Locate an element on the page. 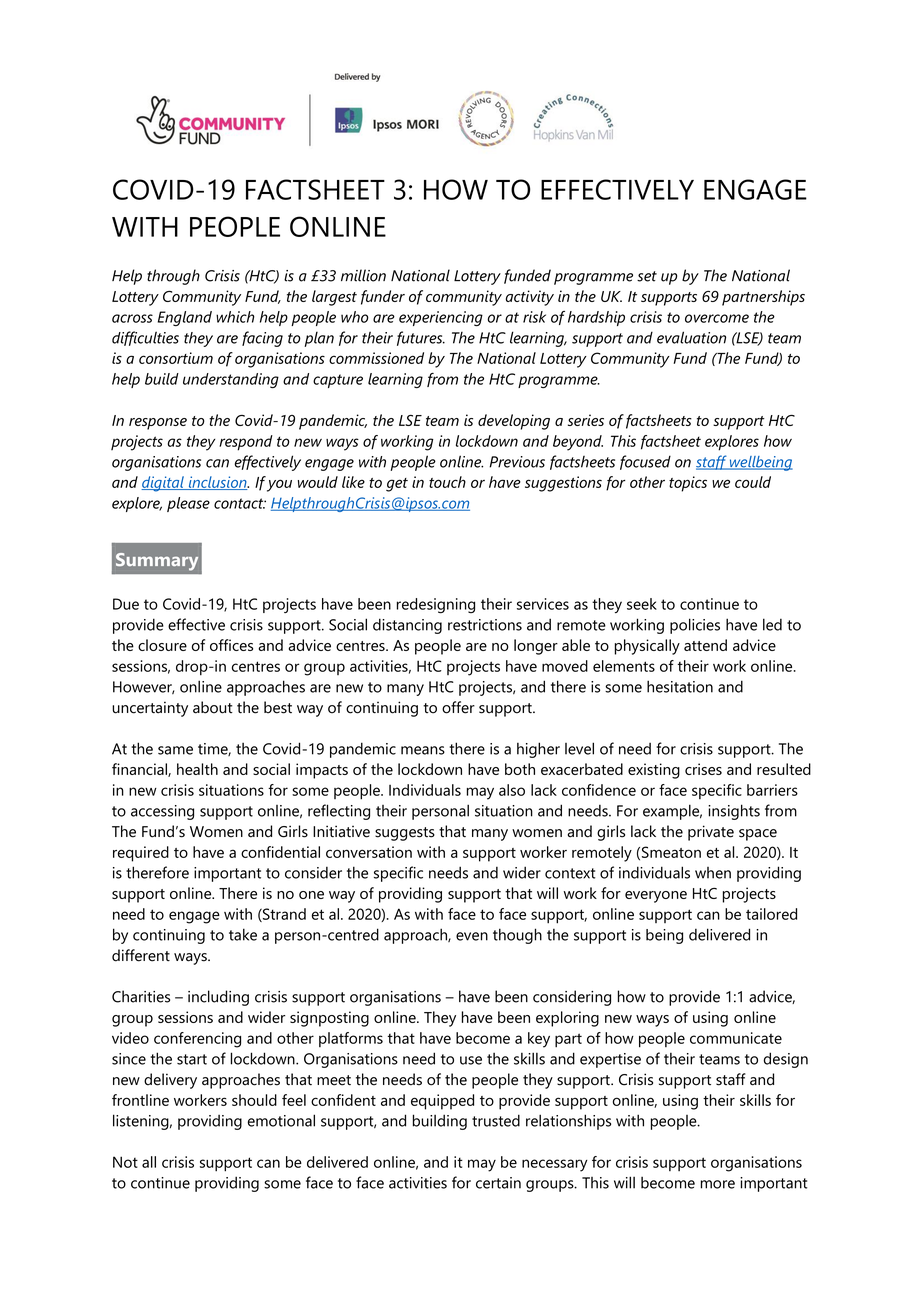  more is located at coordinates (718, 1184).
